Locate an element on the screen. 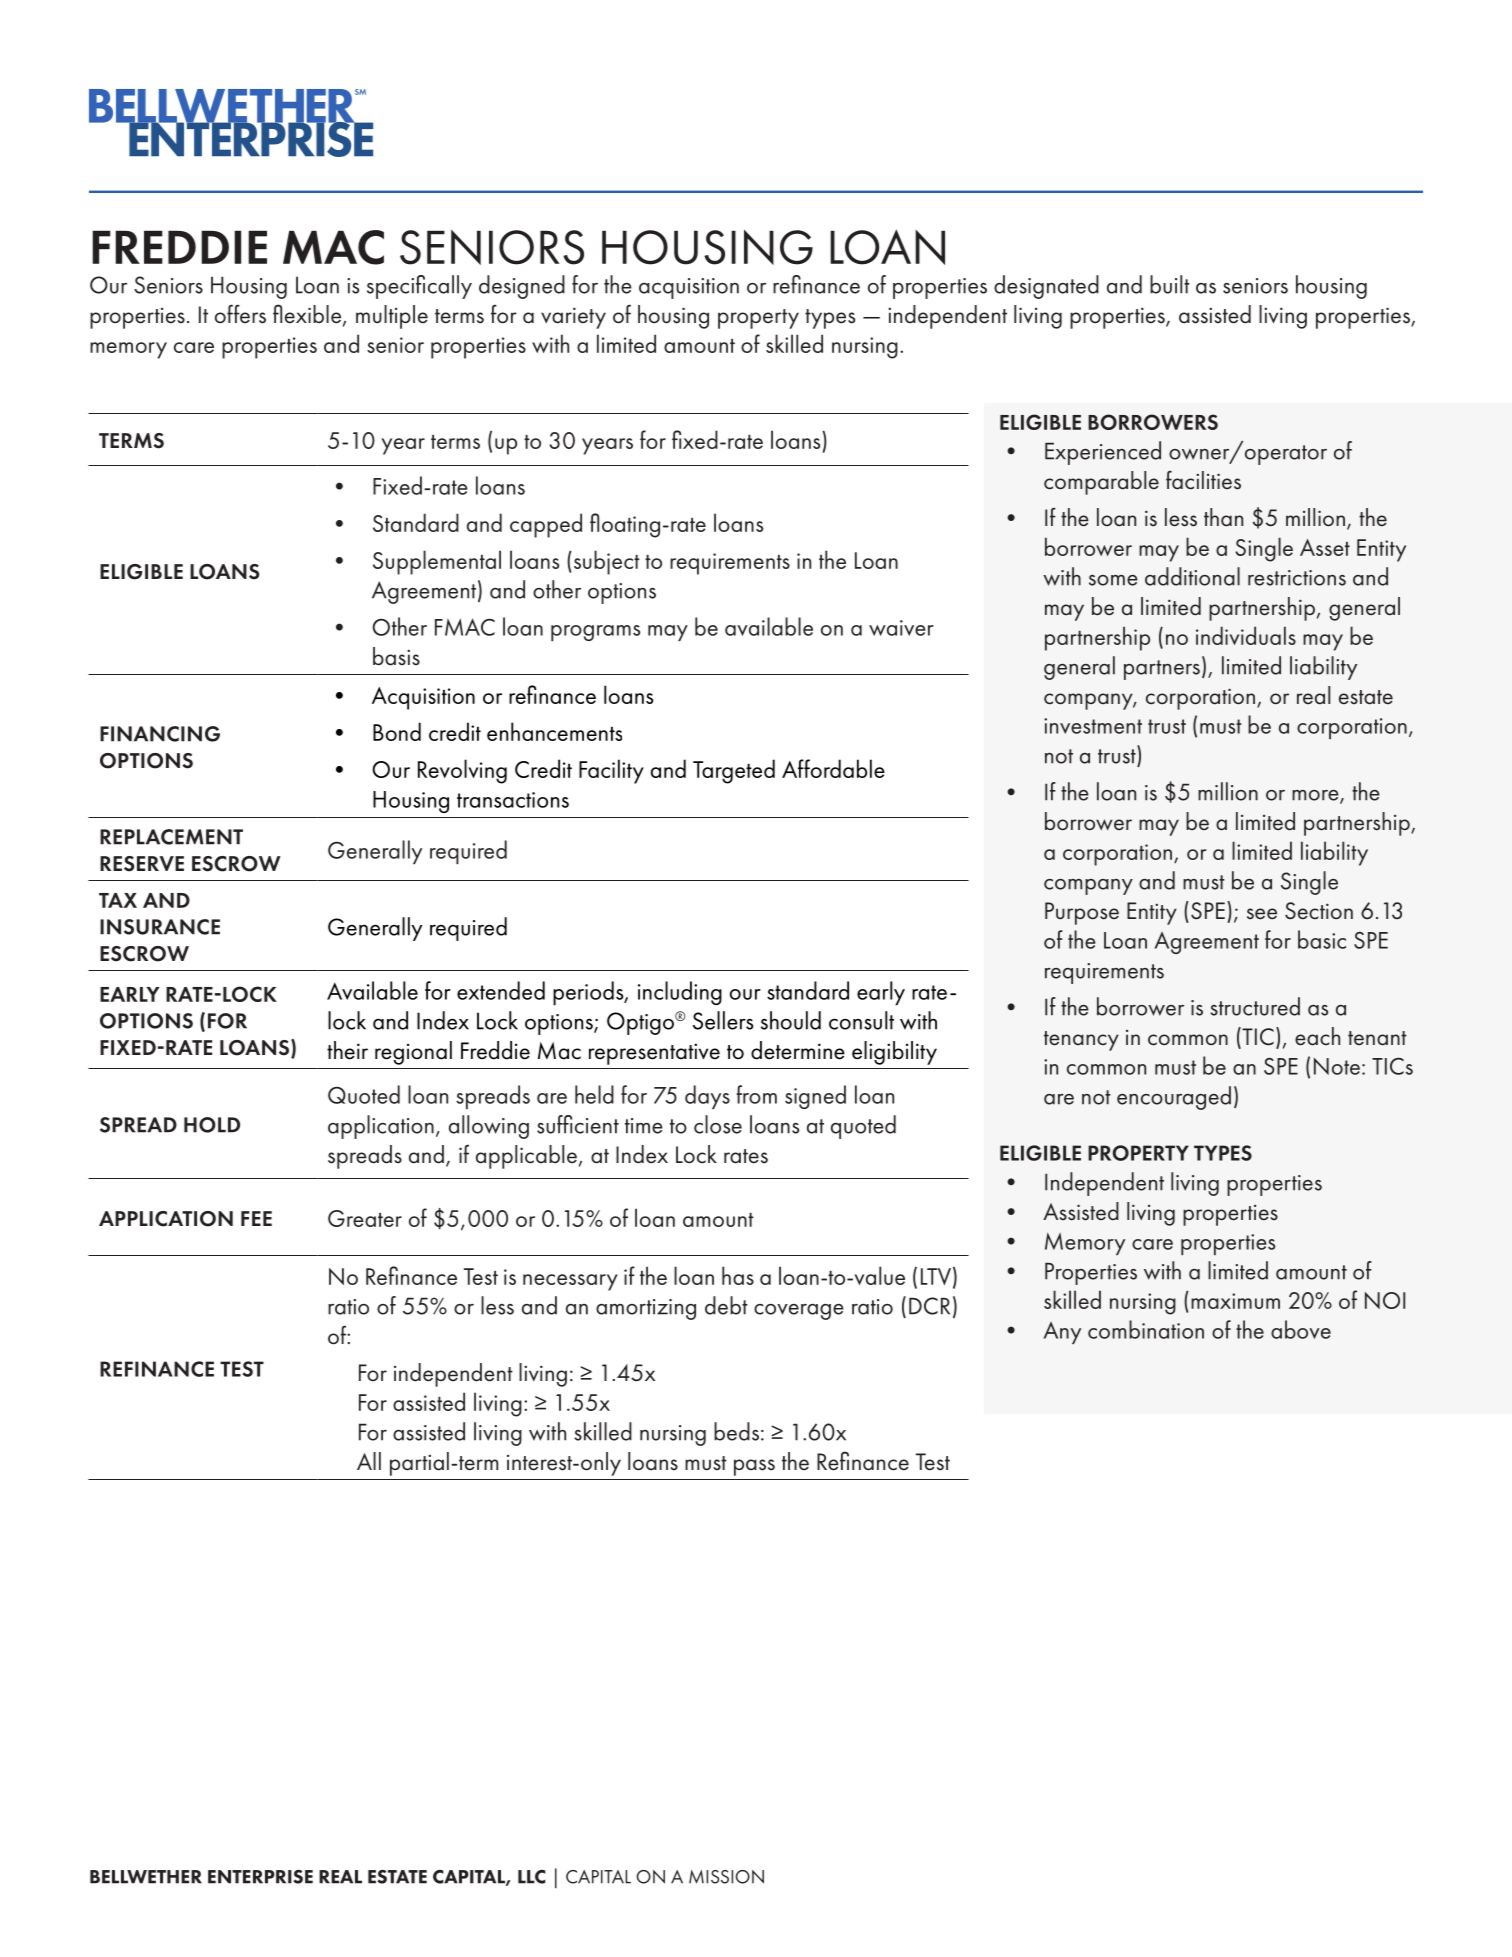 Image resolution: width=1512 pixels, height=1957 pixels. maximum is located at coordinates (1235, 1301).
